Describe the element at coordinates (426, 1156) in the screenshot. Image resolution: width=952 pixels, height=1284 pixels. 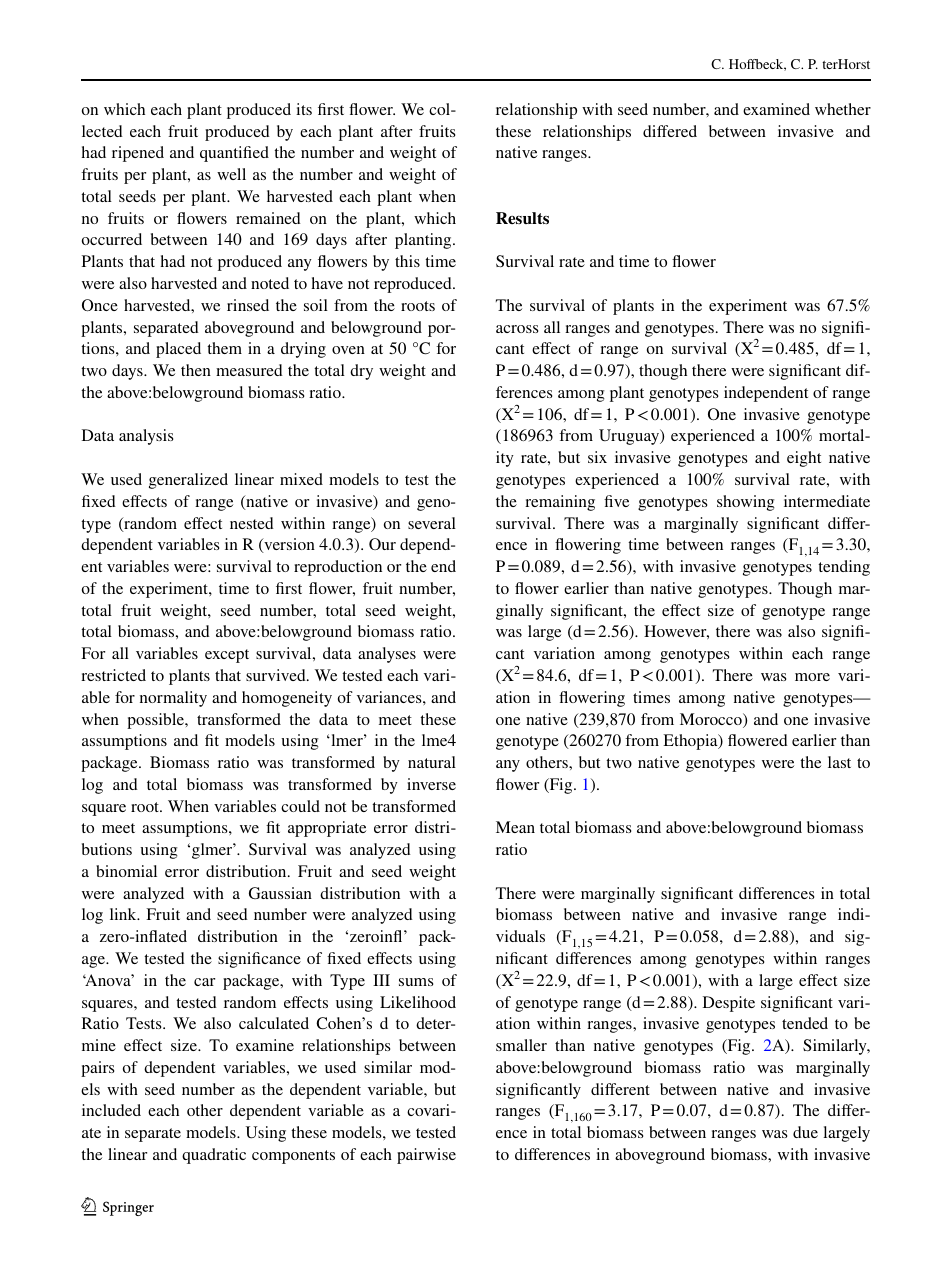
I see `pairwise` at that location.
